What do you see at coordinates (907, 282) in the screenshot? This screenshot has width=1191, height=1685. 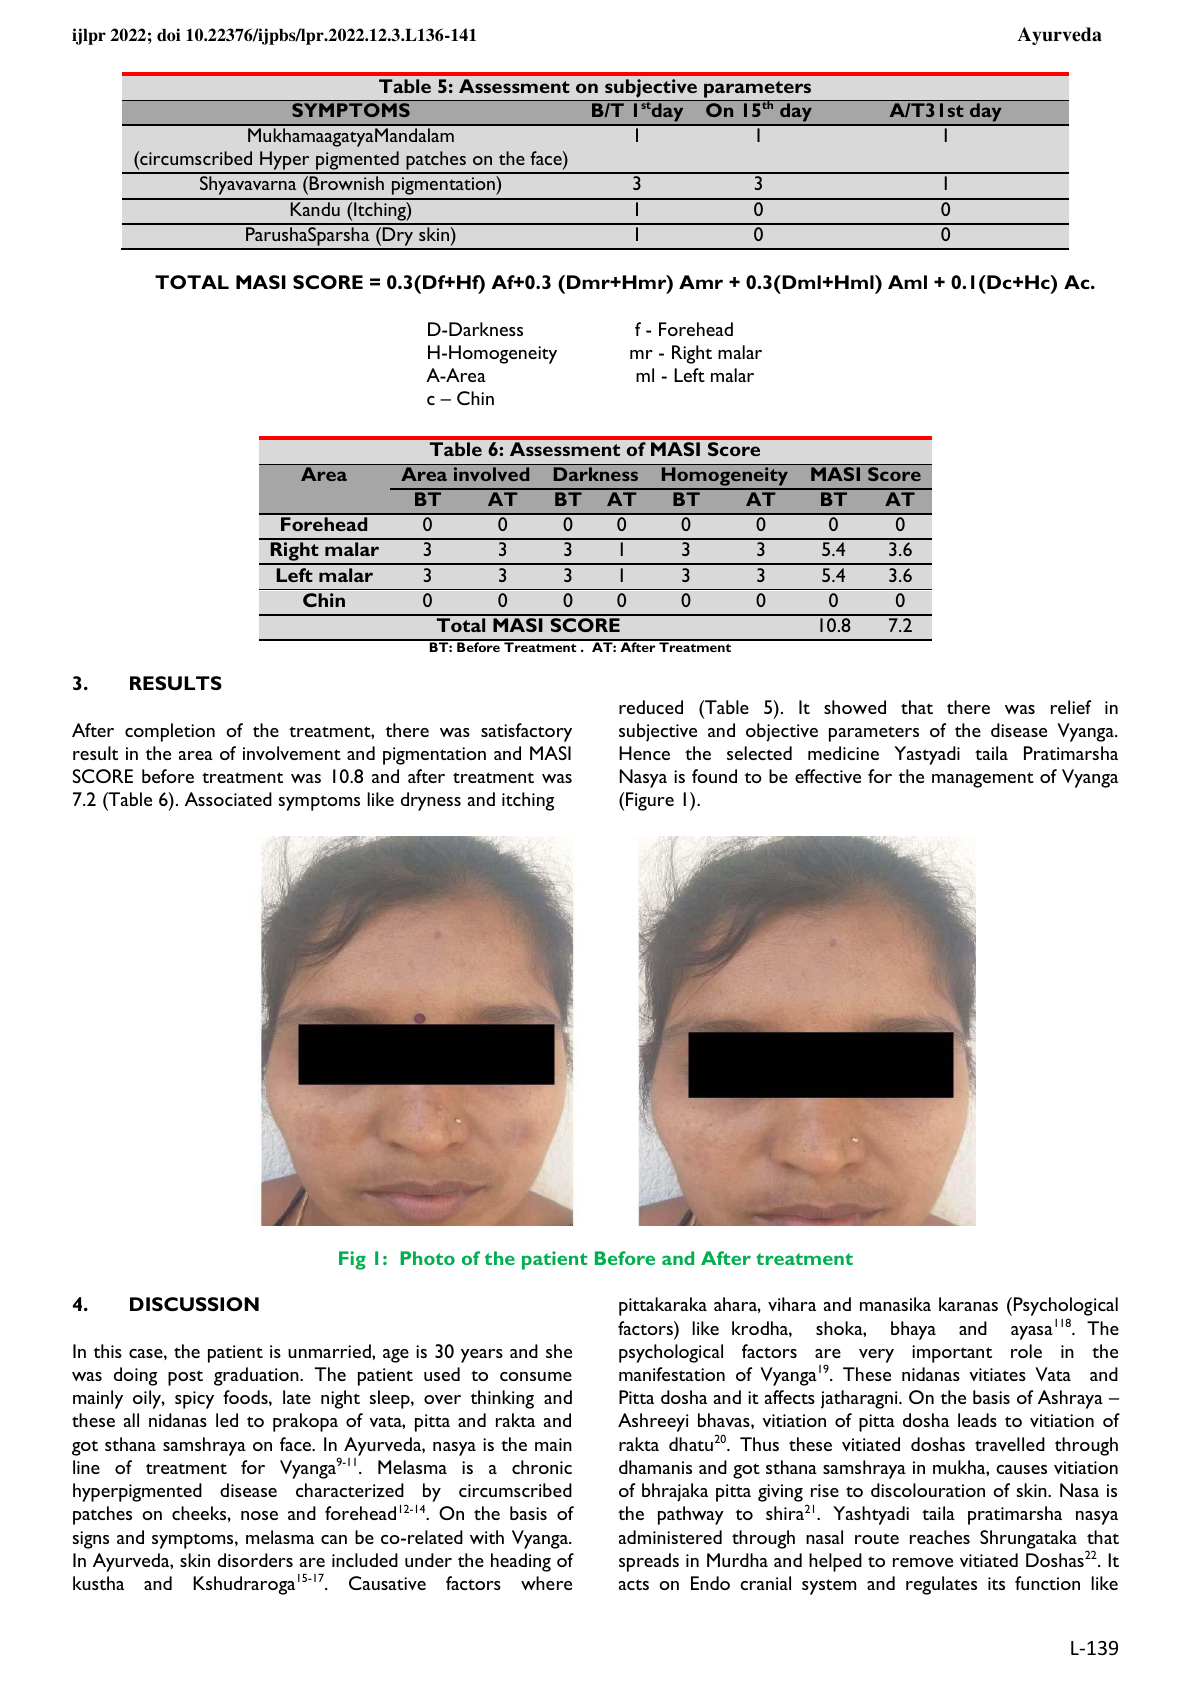 I see `Aml` at bounding box center [907, 282].
